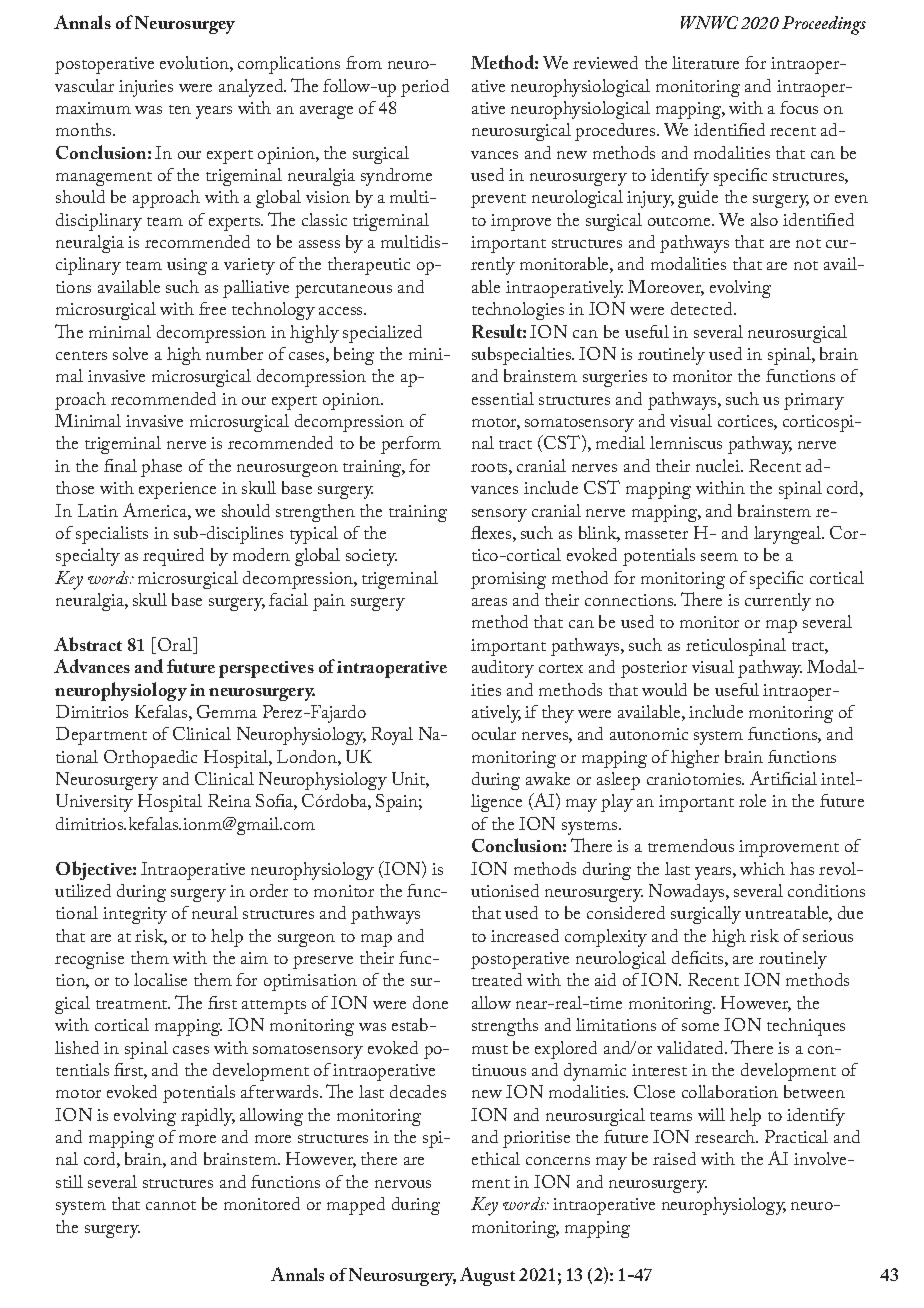 This screenshot has width=924, height=1308. What do you see at coordinates (160, 979) in the screenshot?
I see `localise` at bounding box center [160, 979].
